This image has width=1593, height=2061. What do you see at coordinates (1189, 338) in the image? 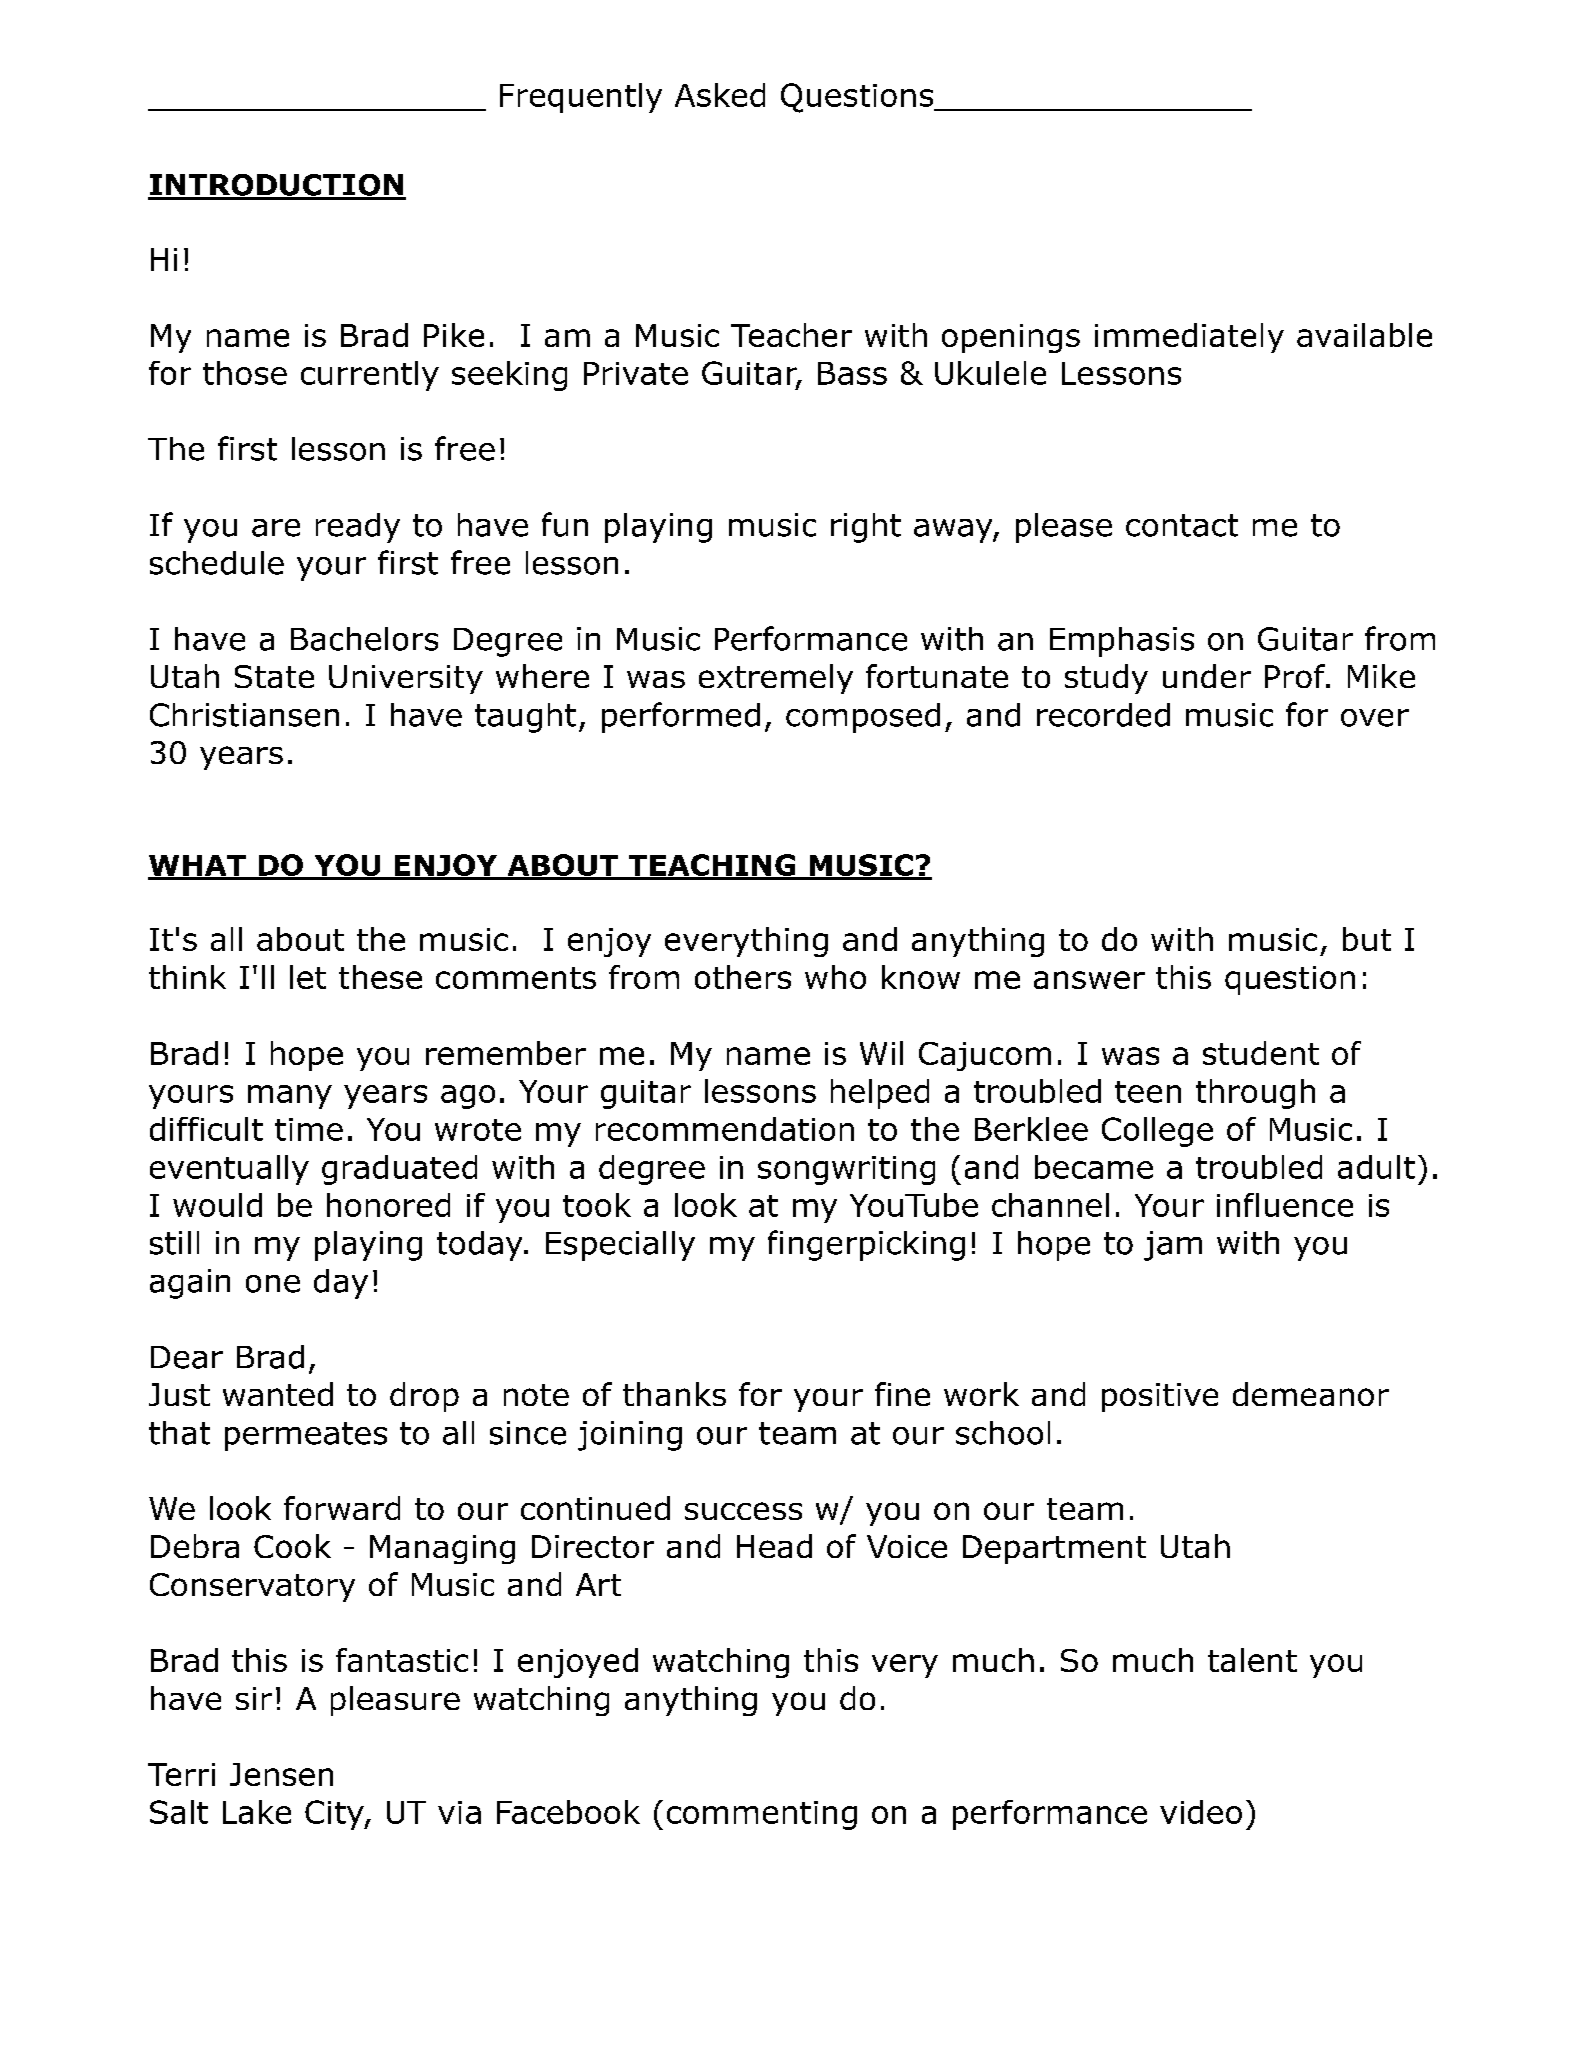
I see `immediately` at bounding box center [1189, 338].
